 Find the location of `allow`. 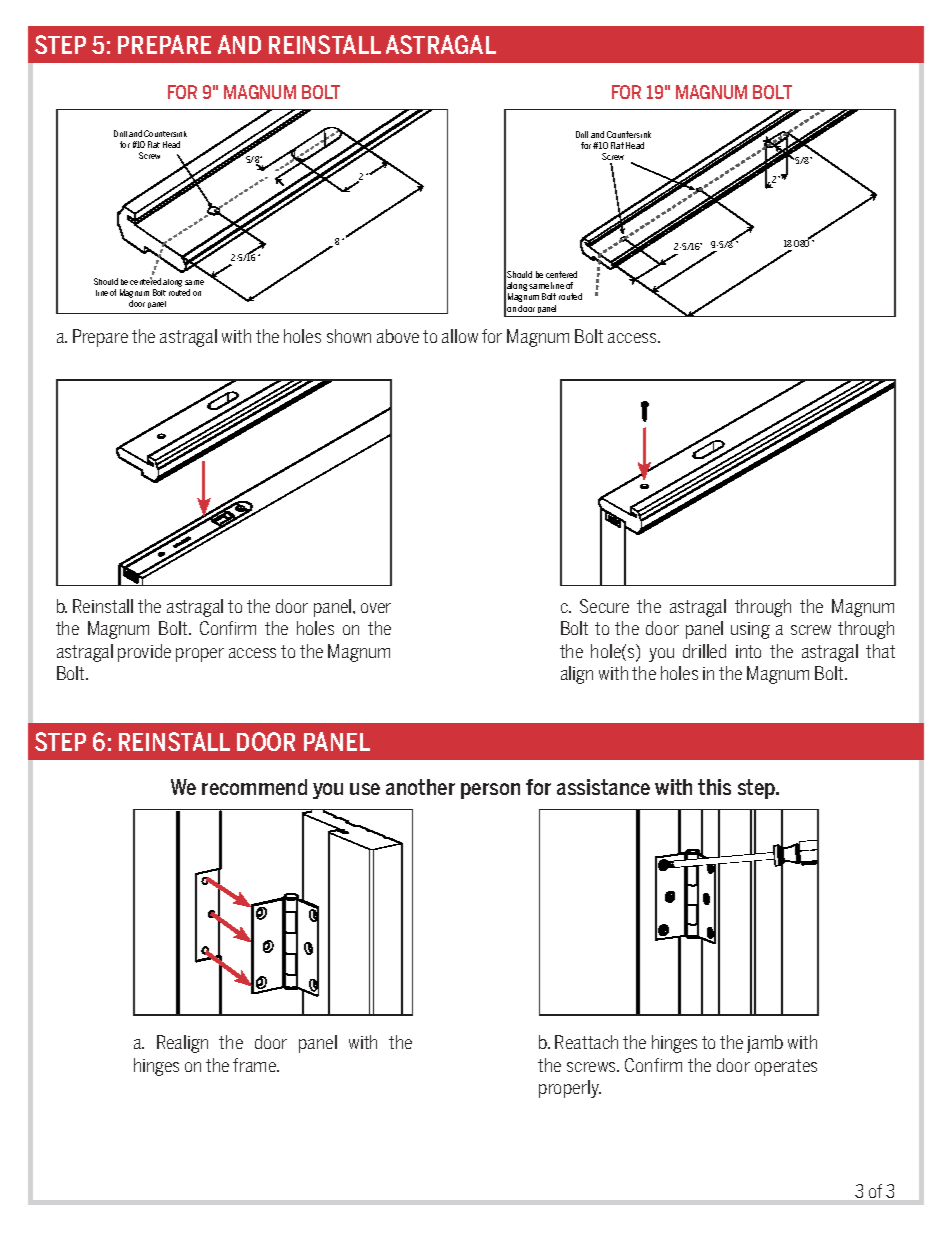

allow is located at coordinates (460, 336).
